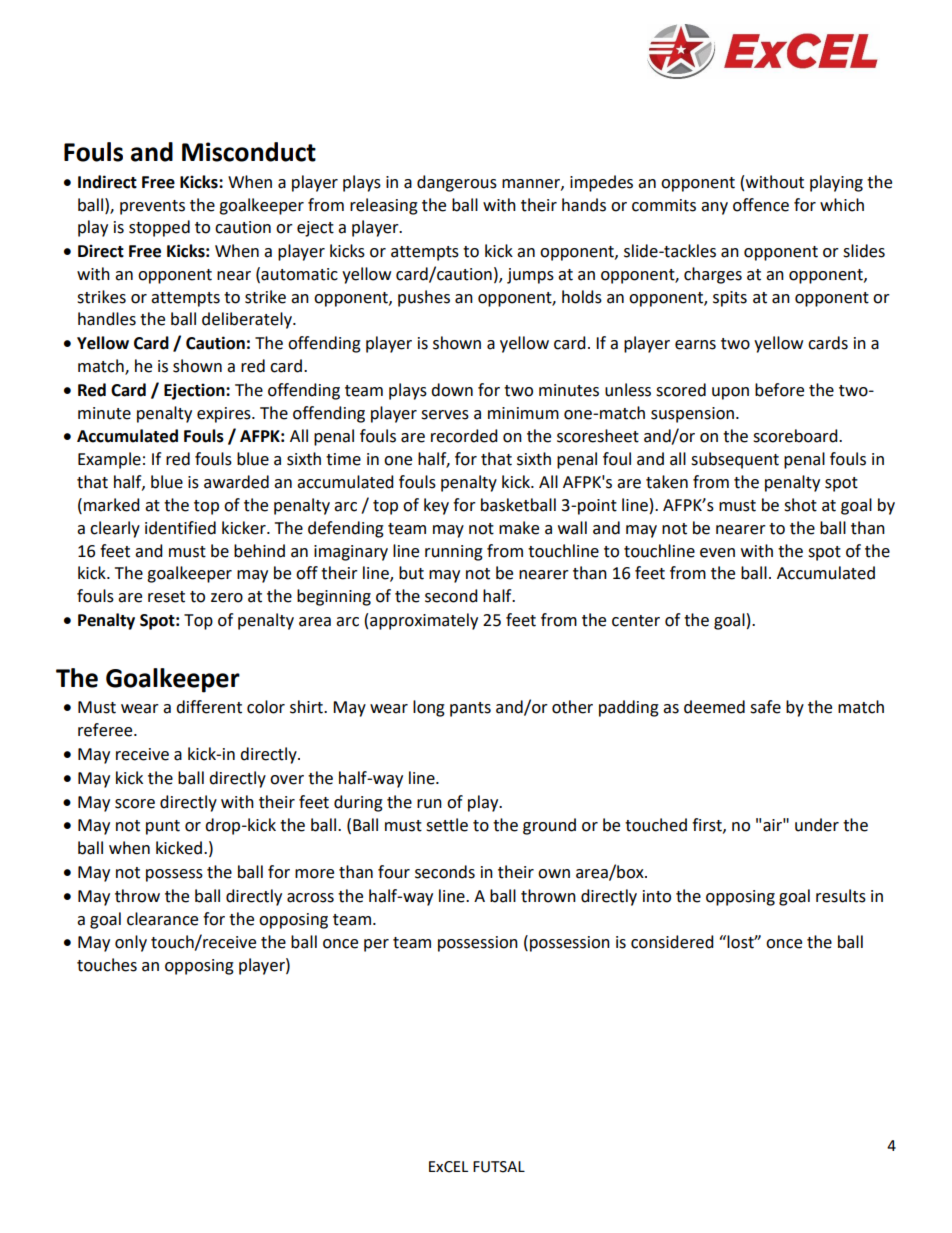  I want to click on dangerous, so click(457, 183).
